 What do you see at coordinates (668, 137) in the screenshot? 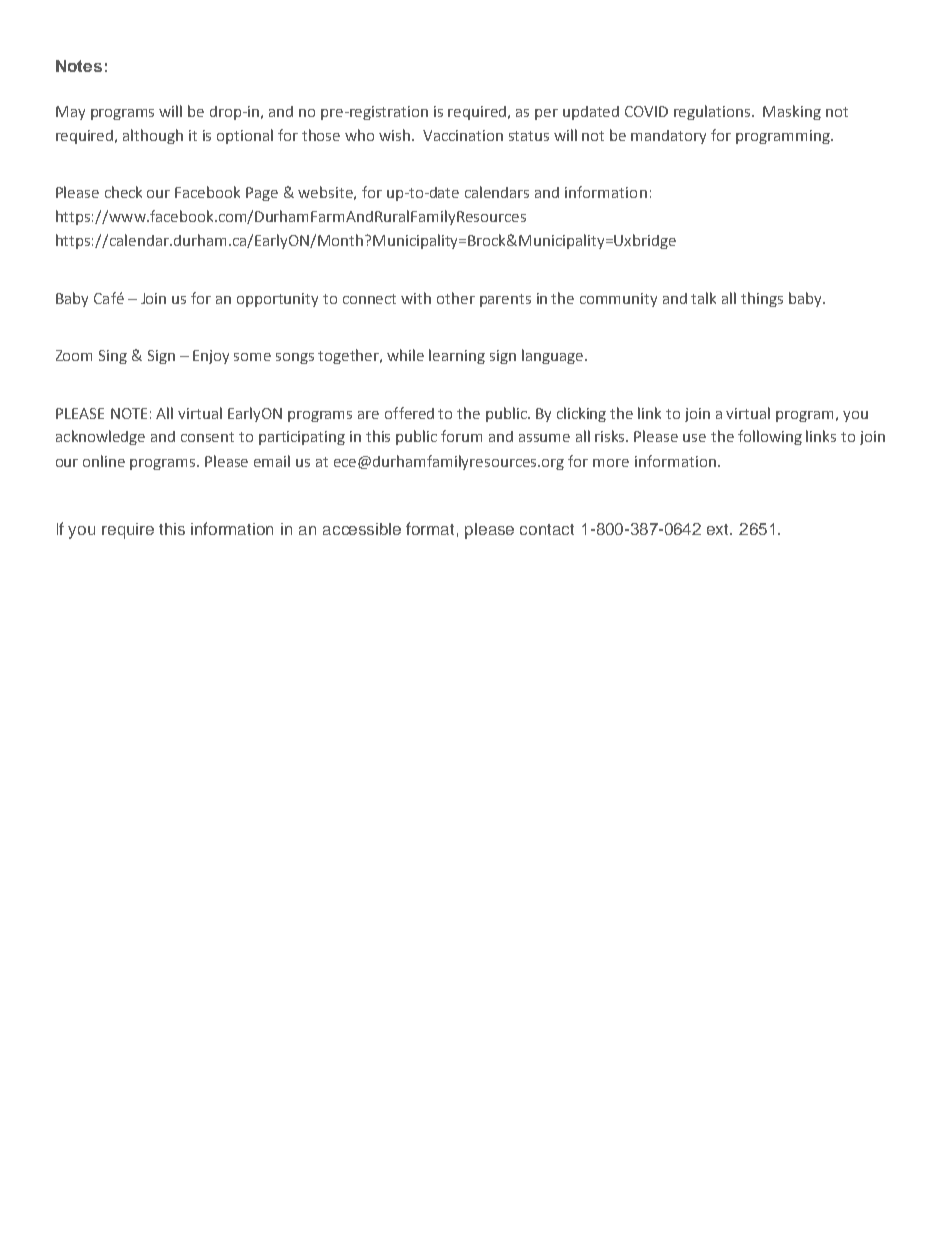
I see `mandatory` at bounding box center [668, 137].
